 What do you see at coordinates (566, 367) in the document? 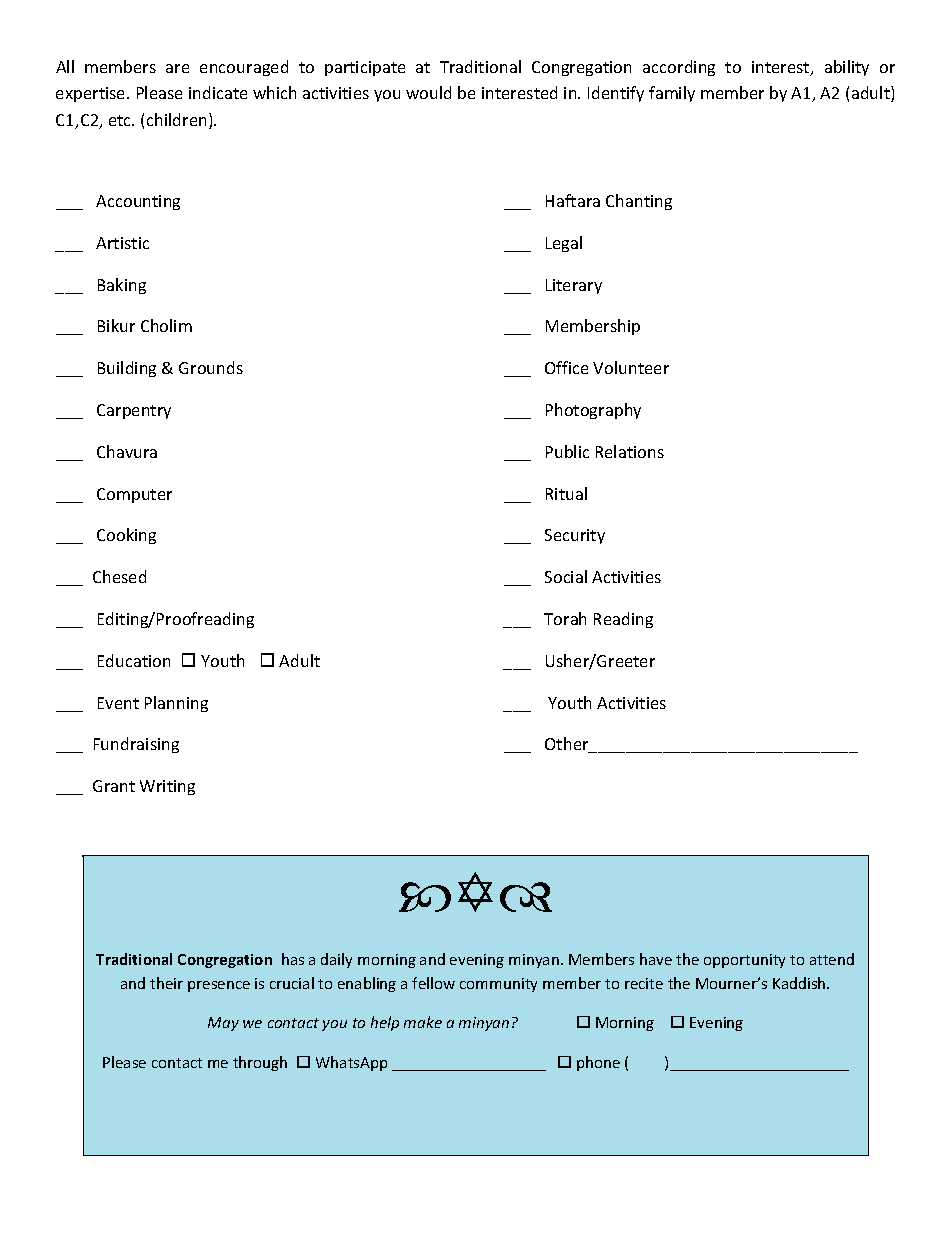
I see `Office` at bounding box center [566, 367].
